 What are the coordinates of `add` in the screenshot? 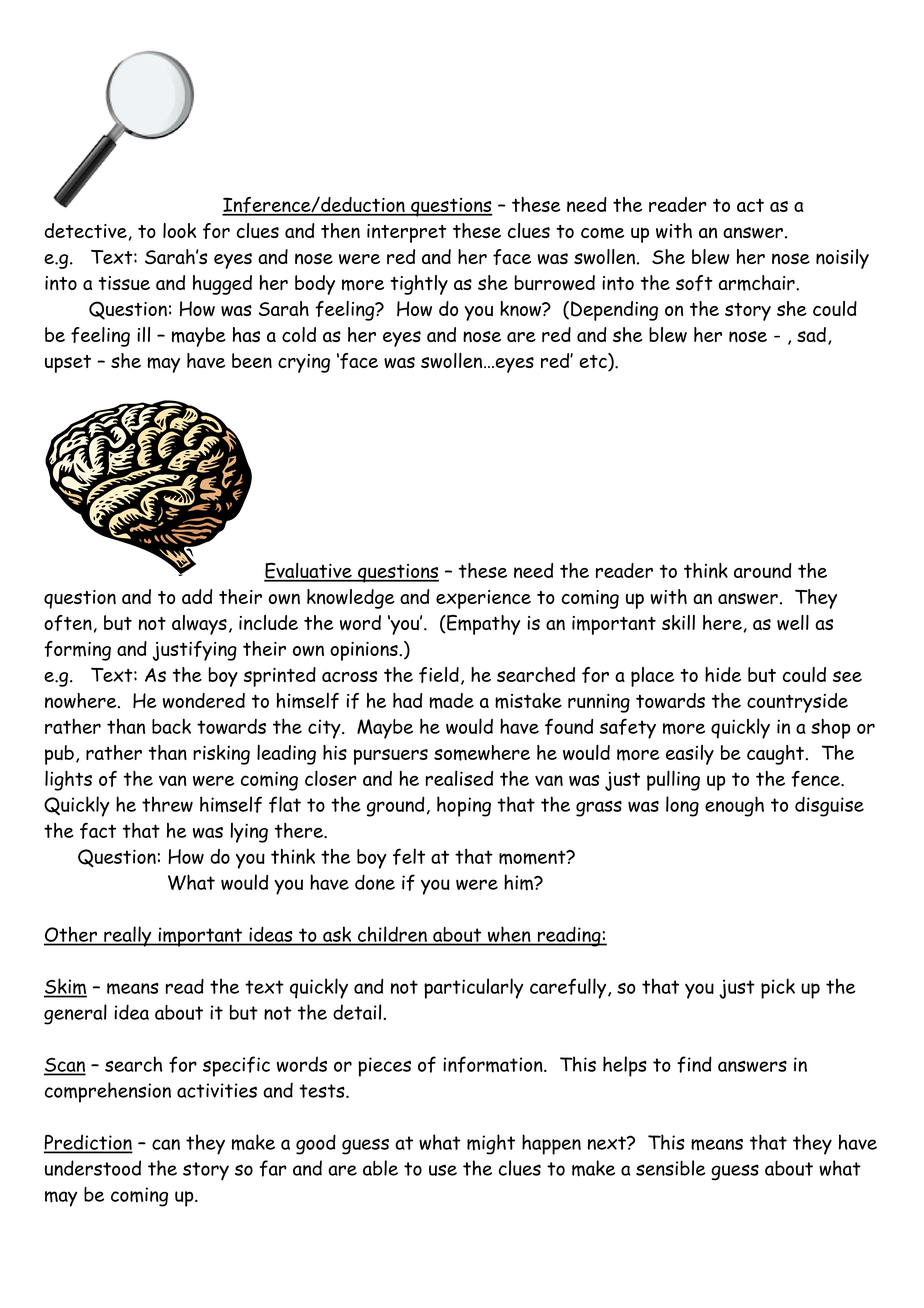 It's located at (197, 596).
